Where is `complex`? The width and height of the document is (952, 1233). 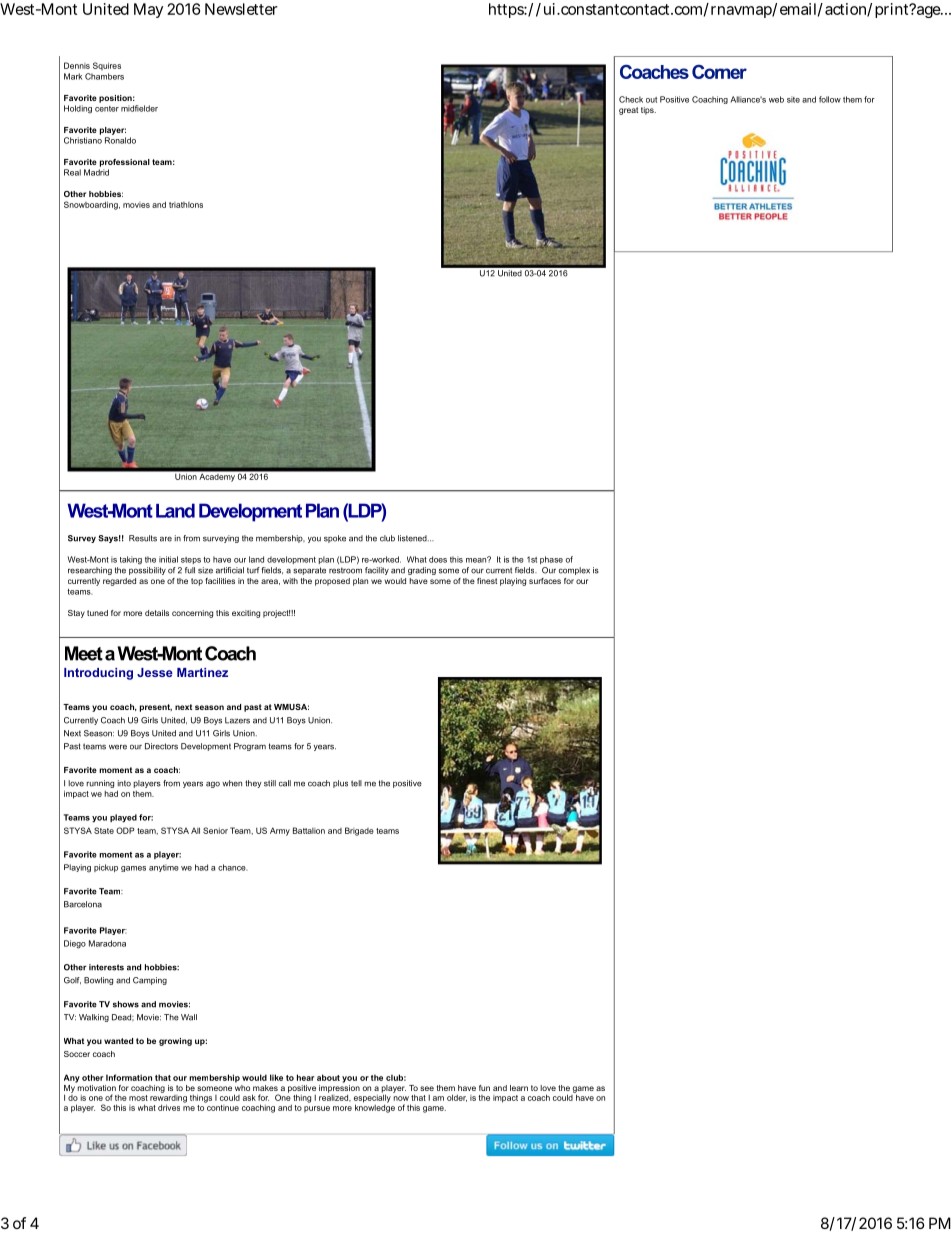
complex is located at coordinates (574, 571).
